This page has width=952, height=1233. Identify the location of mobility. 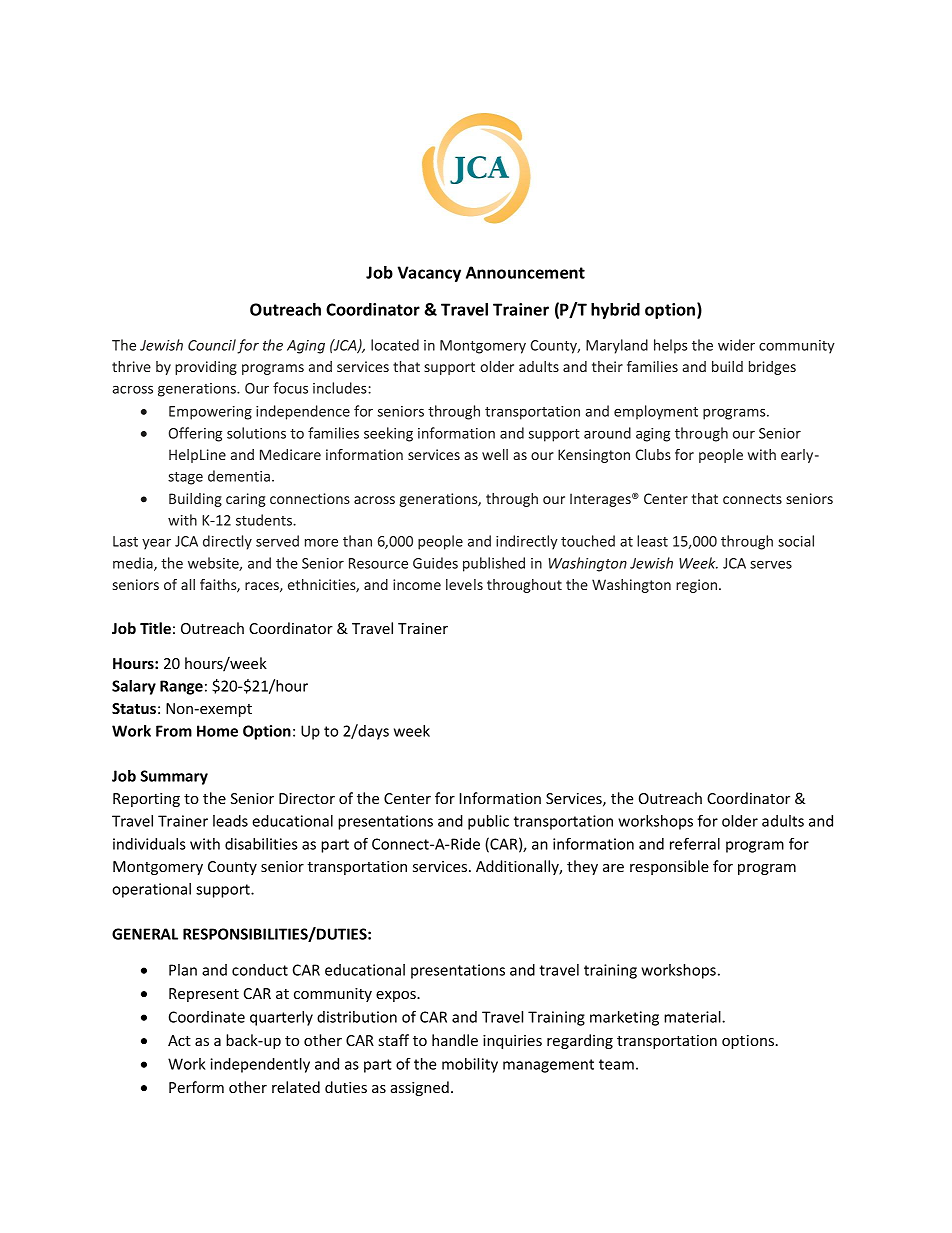
(470, 1065).
